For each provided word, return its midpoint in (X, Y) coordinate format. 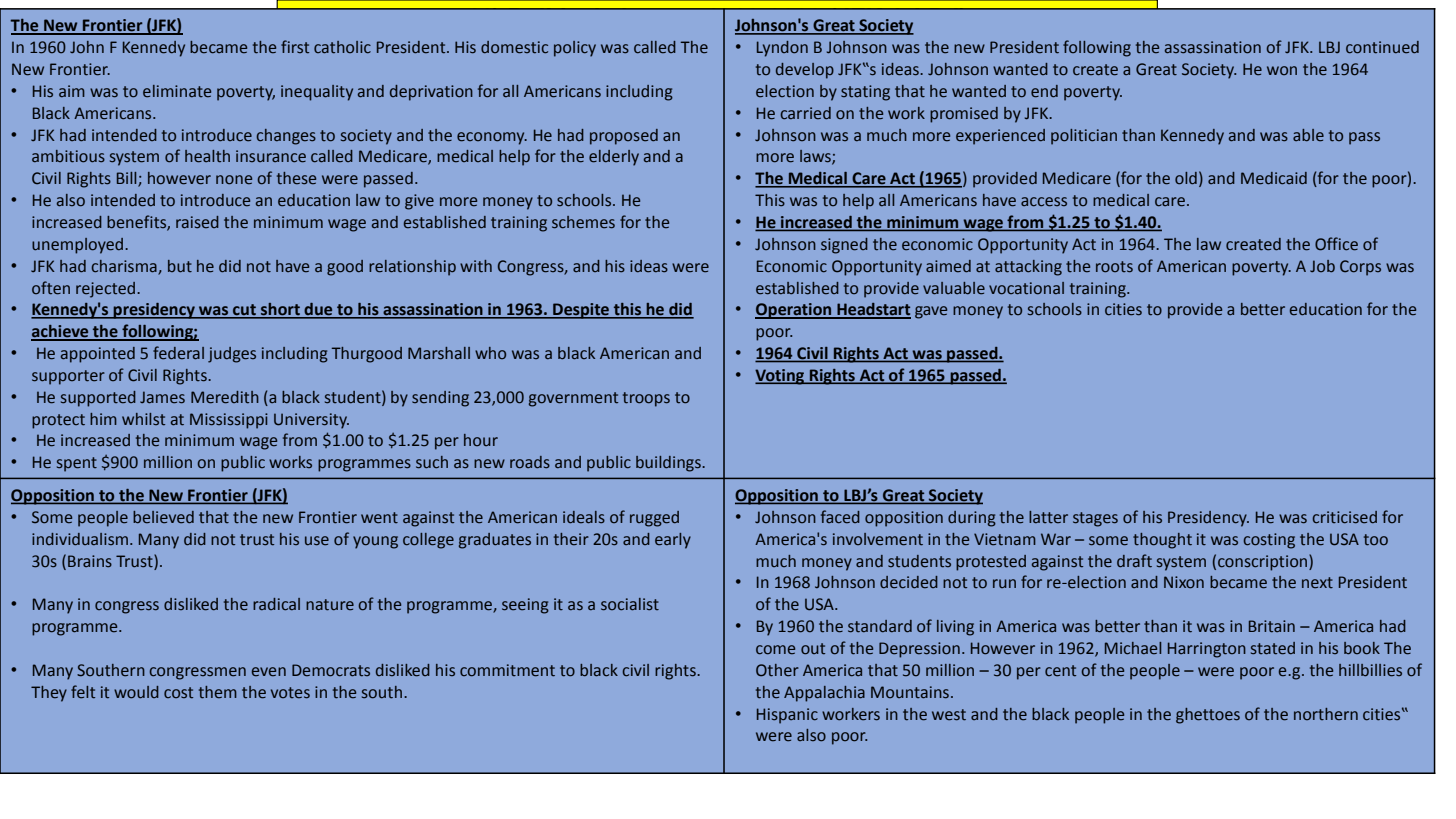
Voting (781, 377)
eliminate (177, 91)
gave (931, 312)
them (218, 692)
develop (805, 71)
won (1282, 70)
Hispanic (787, 716)
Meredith (225, 397)
